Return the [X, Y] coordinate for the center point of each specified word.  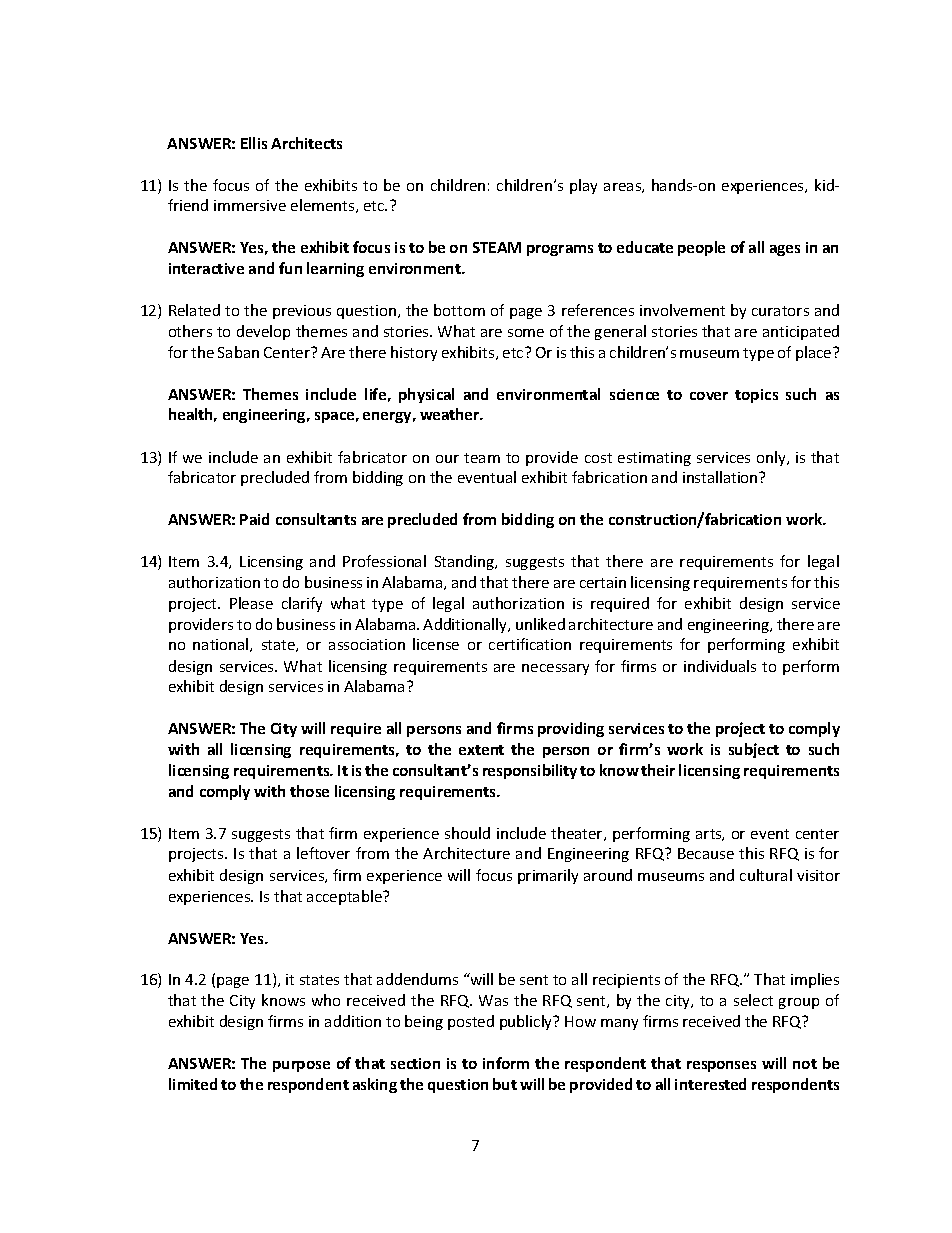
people [701, 248]
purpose [301, 1066]
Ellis [254, 143]
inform [506, 1063]
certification [530, 644]
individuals [720, 666]
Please [251, 603]
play [583, 186]
